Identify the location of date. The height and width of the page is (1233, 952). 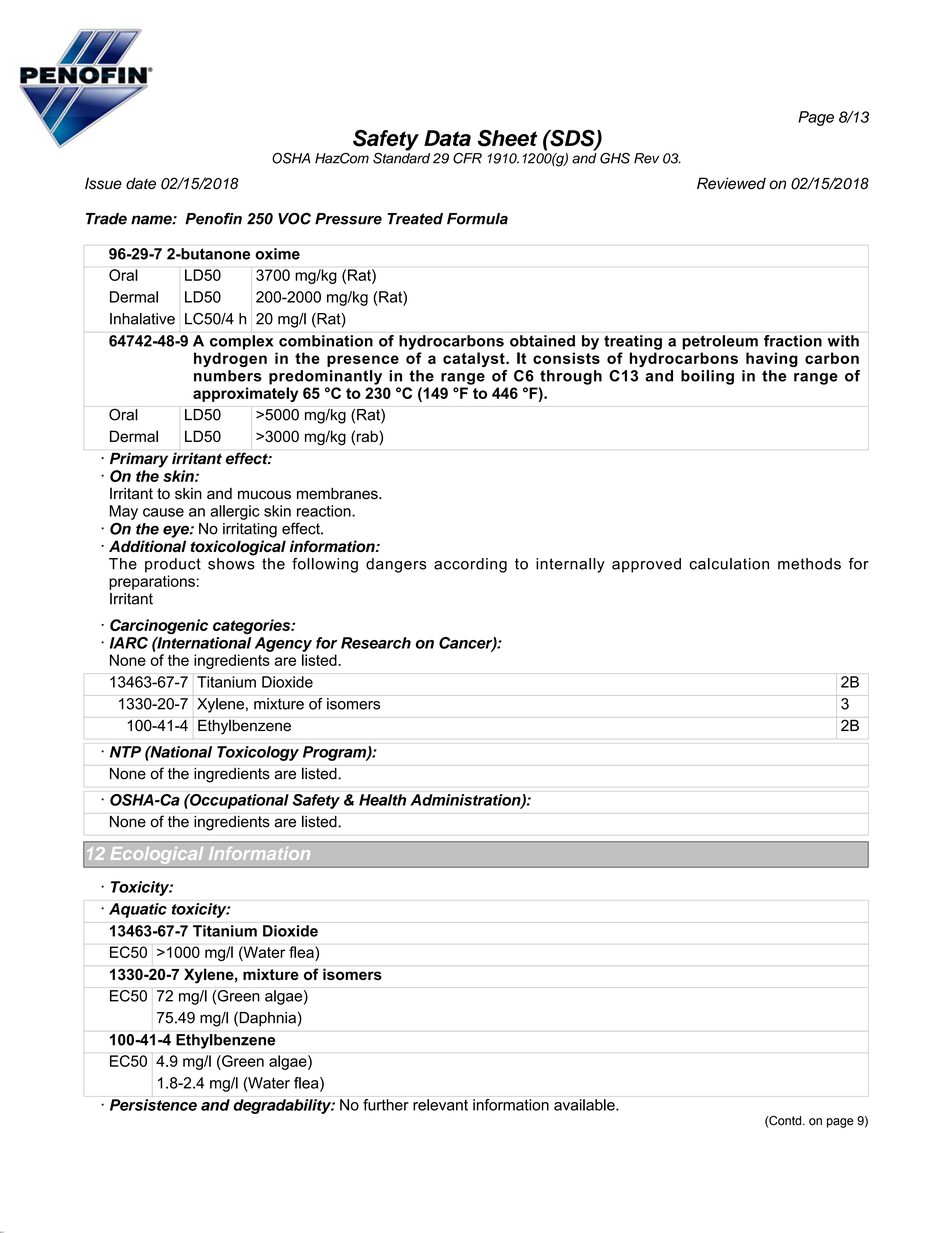
(141, 183).
